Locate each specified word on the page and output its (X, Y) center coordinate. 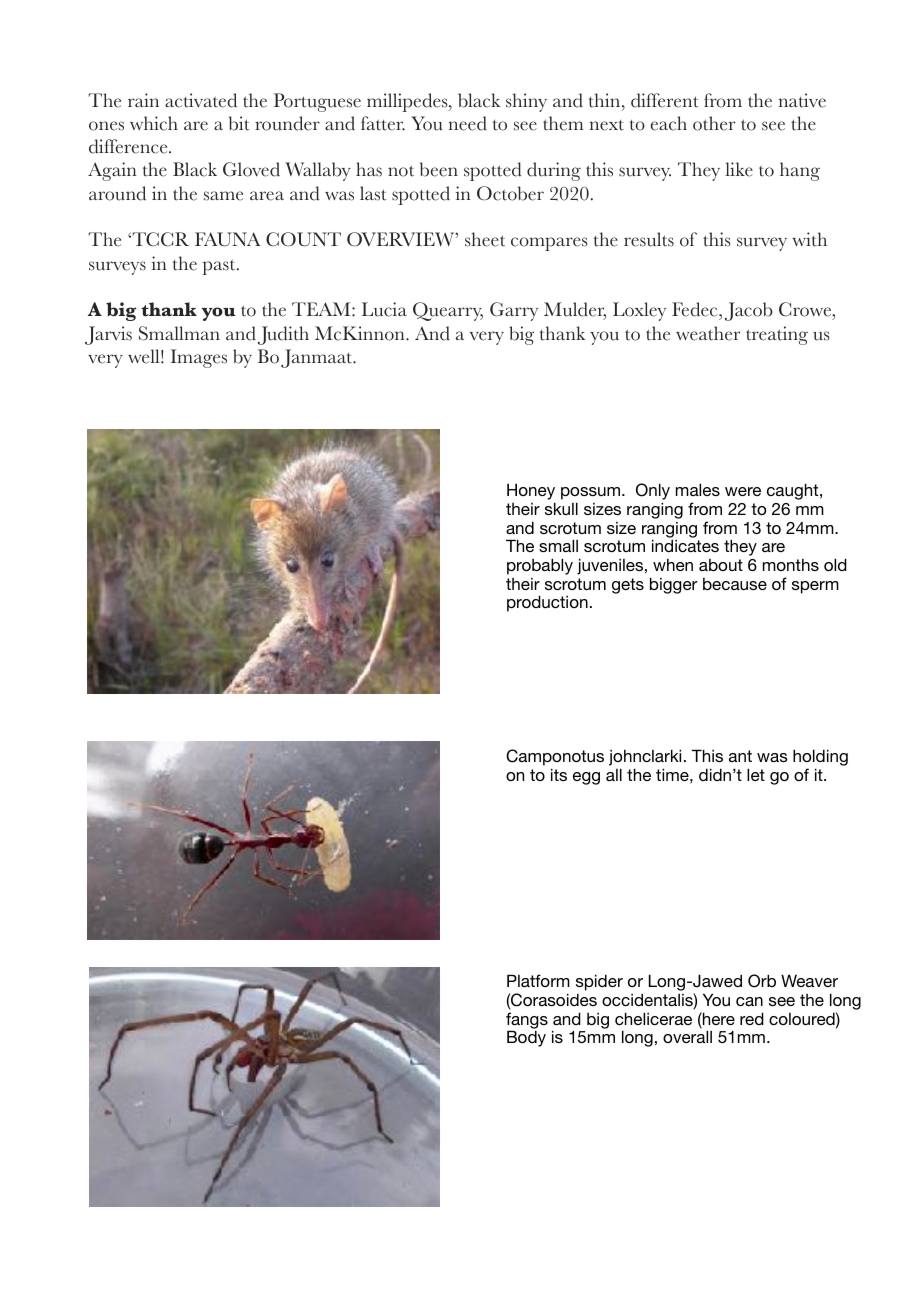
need (467, 123)
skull (561, 508)
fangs (527, 1021)
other (714, 123)
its (559, 774)
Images (198, 358)
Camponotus (555, 757)
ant (740, 756)
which (154, 123)
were (743, 491)
